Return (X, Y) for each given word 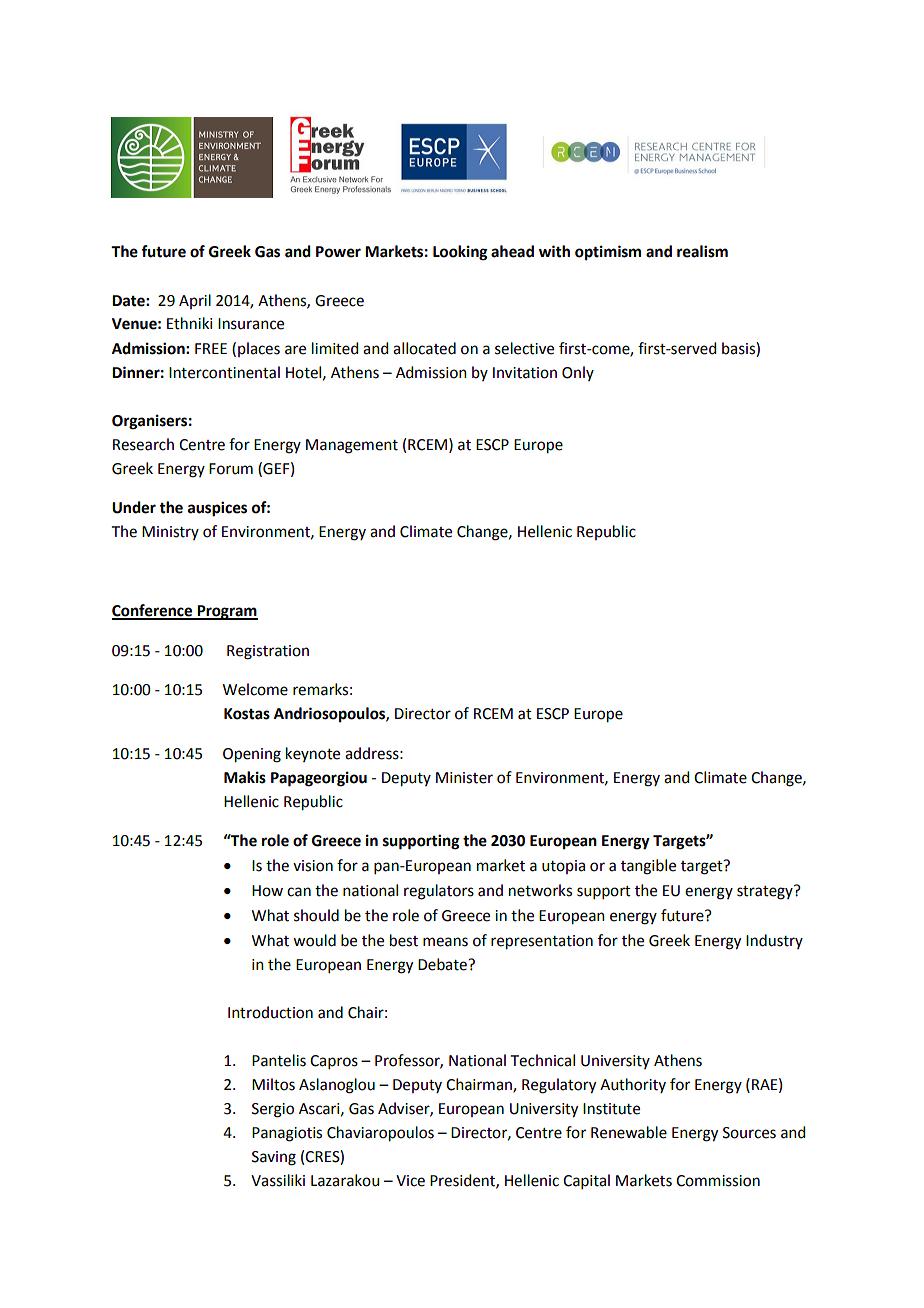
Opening (252, 755)
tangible (648, 867)
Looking (460, 253)
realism (702, 251)
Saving (274, 1158)
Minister (464, 778)
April (195, 301)
